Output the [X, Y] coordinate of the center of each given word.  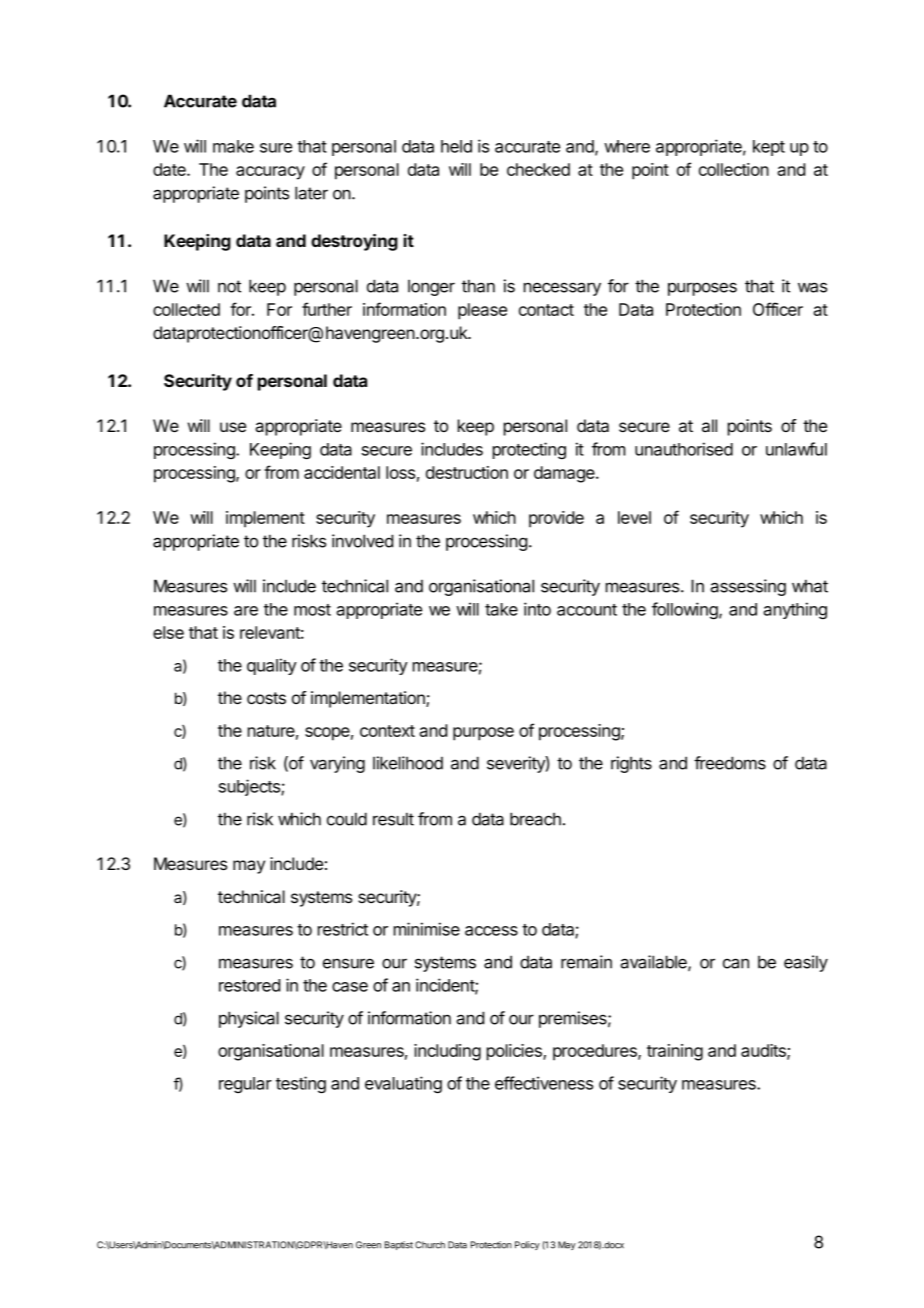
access [491, 931]
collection [734, 169]
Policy [527, 1245]
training [675, 1052]
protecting [529, 450]
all [709, 426]
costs [266, 698]
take [501, 609]
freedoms [730, 763]
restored [249, 985]
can [736, 963]
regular [245, 1085]
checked [538, 169]
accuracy [270, 173]
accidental [342, 472]
